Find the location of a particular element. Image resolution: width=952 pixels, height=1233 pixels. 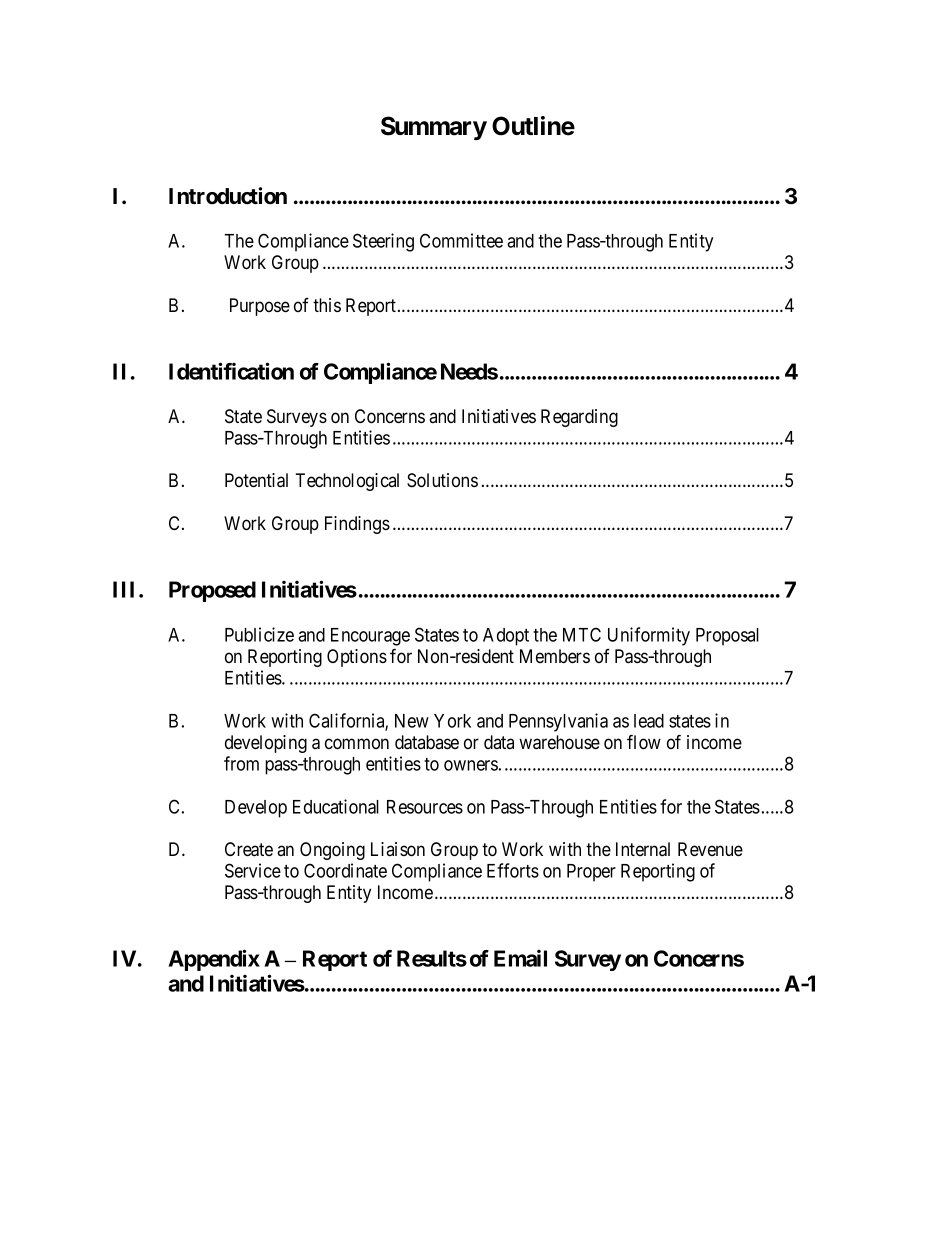

Introduction is located at coordinates (228, 196).
